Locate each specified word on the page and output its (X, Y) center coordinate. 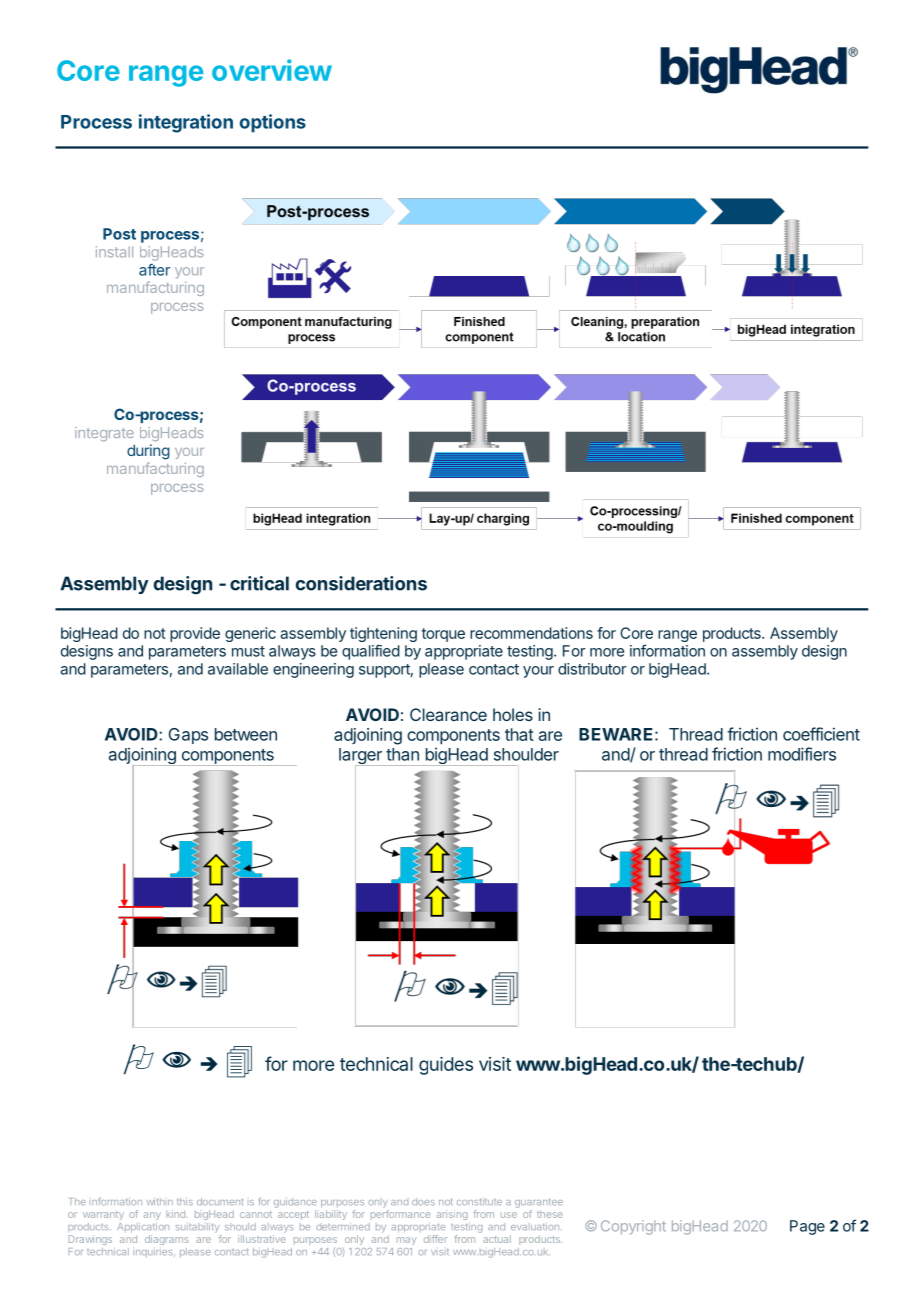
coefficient (821, 734)
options (273, 123)
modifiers (802, 754)
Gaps (188, 736)
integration (186, 123)
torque (443, 635)
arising (452, 1215)
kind (175, 1214)
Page (807, 1227)
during (148, 452)
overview (272, 70)
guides (446, 1066)
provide (195, 634)
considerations (361, 583)
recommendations (531, 633)
